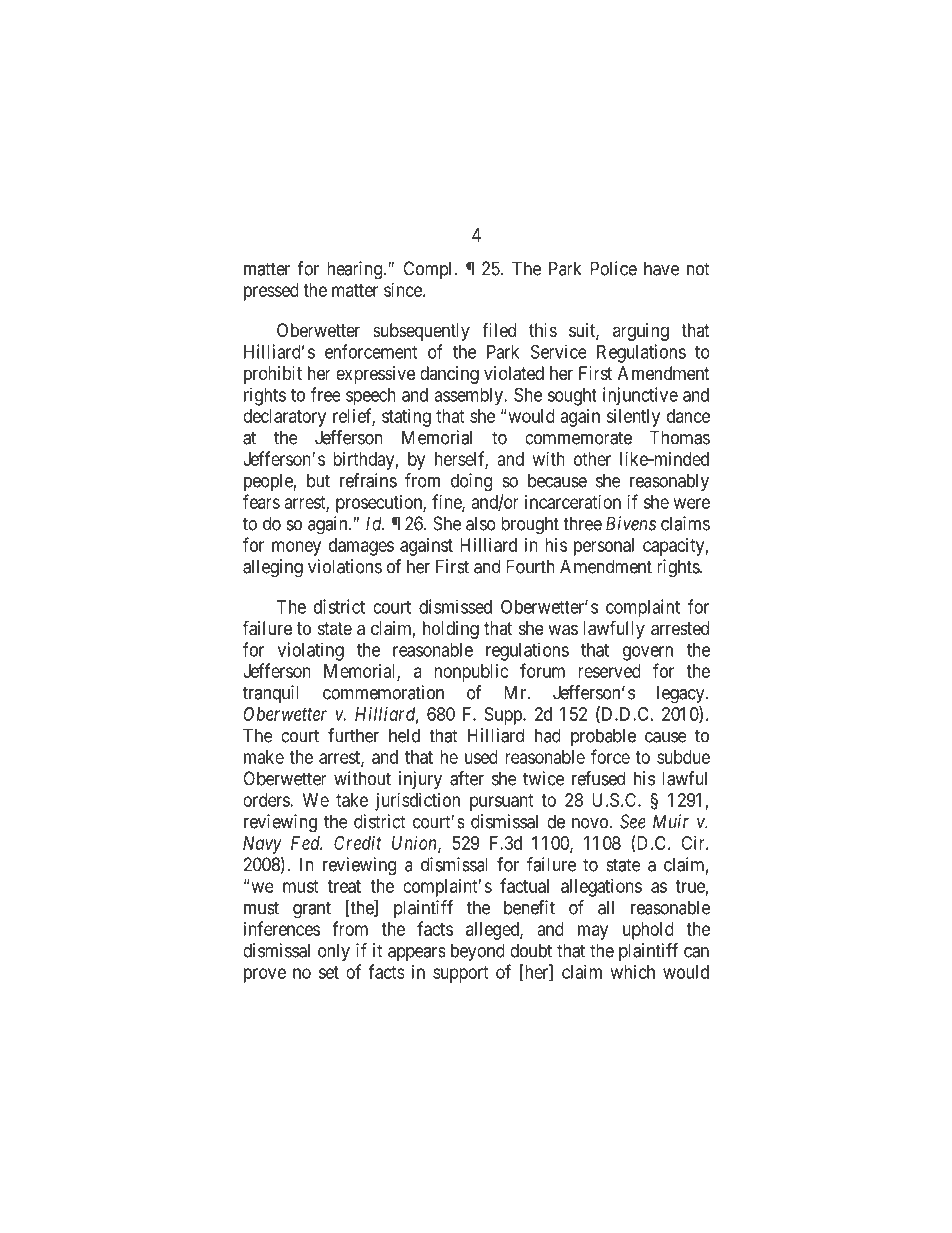 The width and height of the screenshot is (952, 1233). What do you see at coordinates (271, 292) in the screenshot?
I see `pressed` at bounding box center [271, 292].
